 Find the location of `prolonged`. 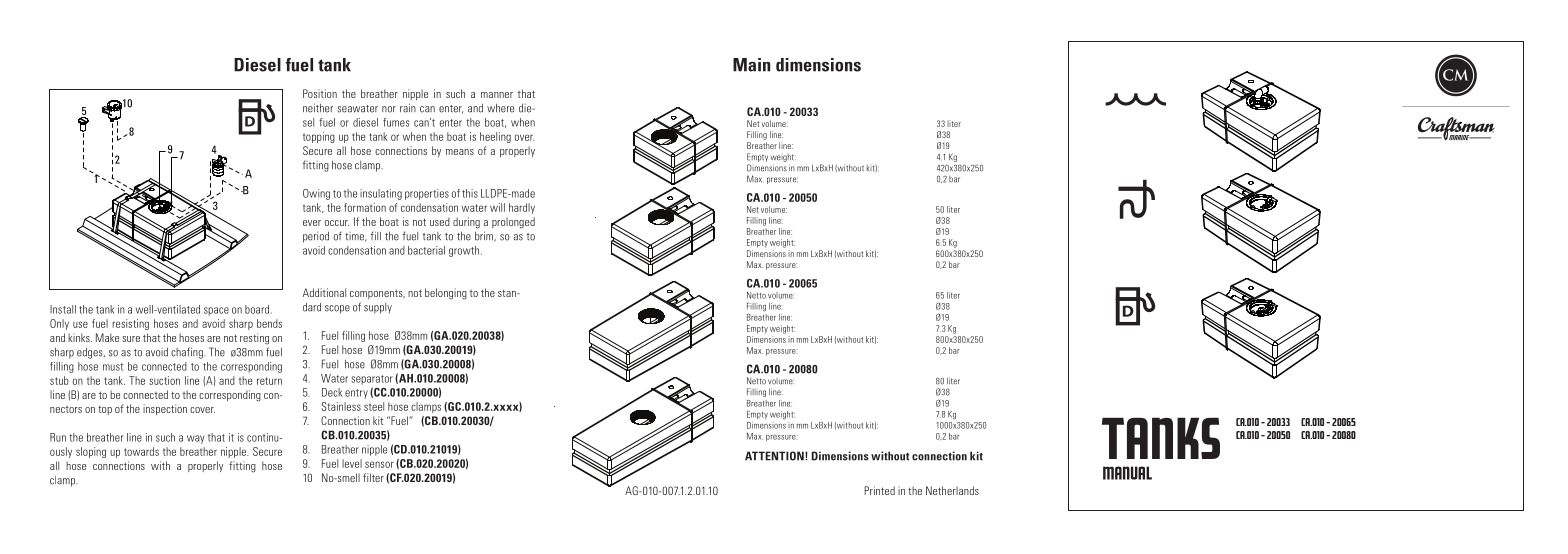

prolonged is located at coordinates (513, 223).
